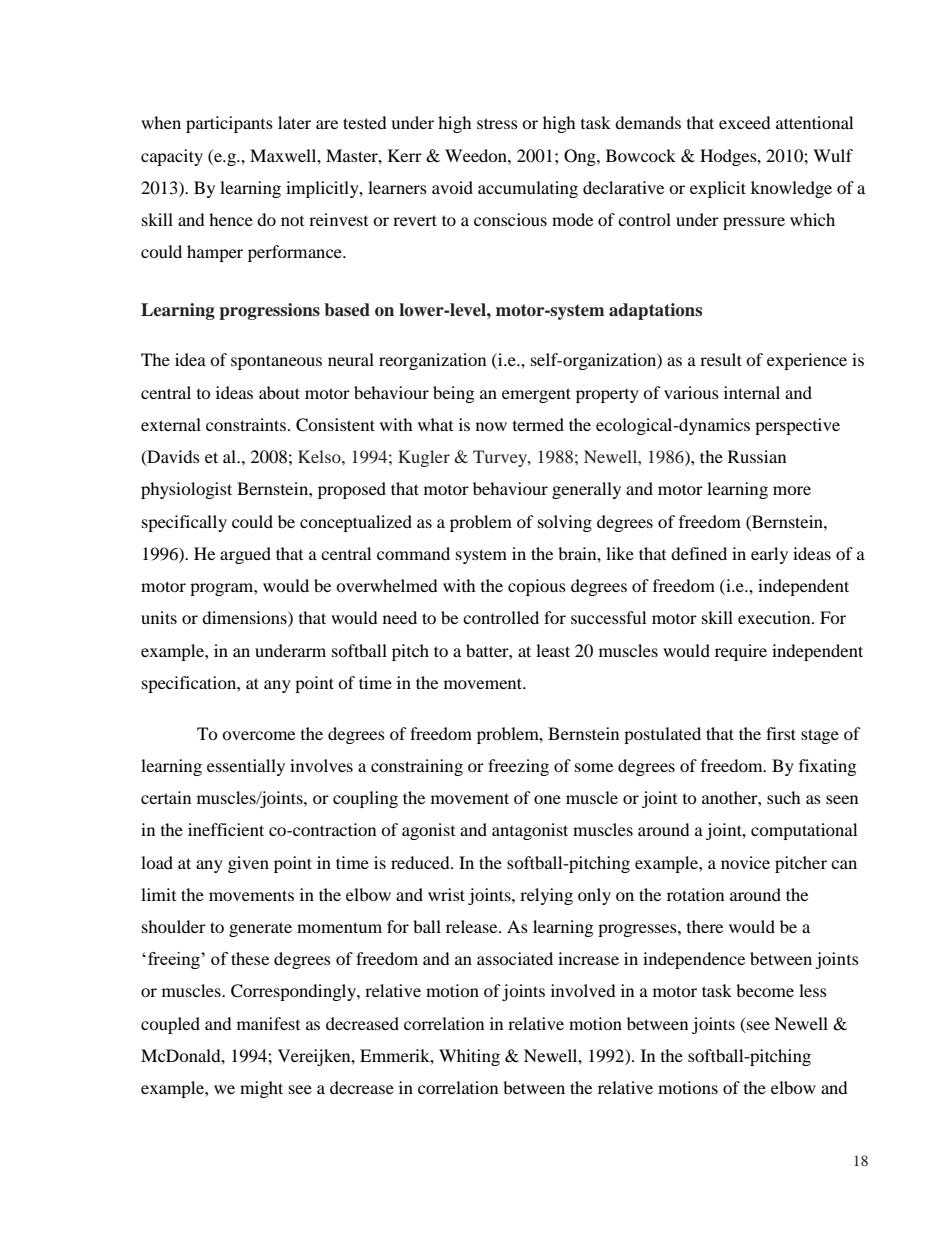 This image has height=1233, width=952. I want to click on might, so click(261, 1089).
